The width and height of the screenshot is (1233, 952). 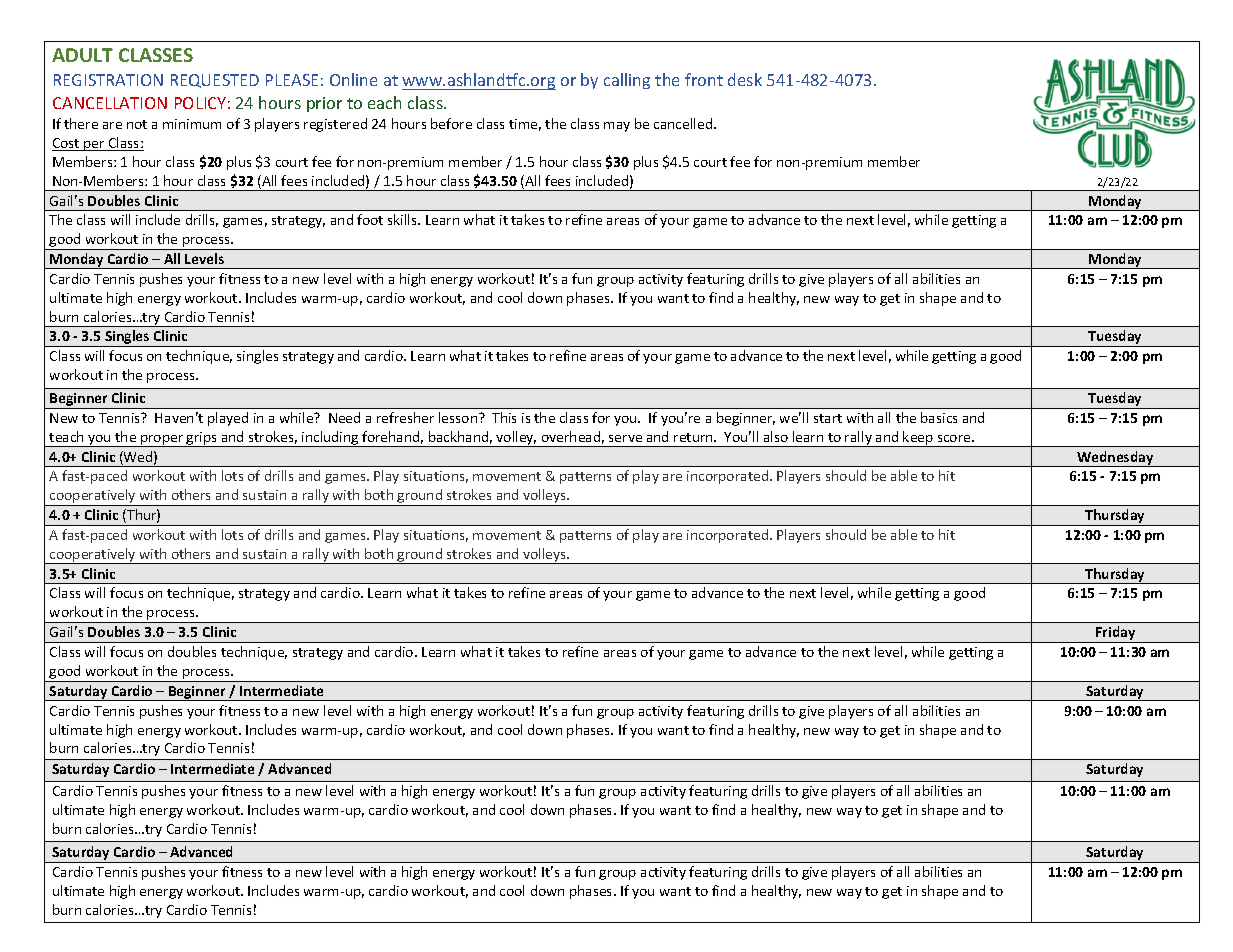 I want to click on desk, so click(x=745, y=79).
